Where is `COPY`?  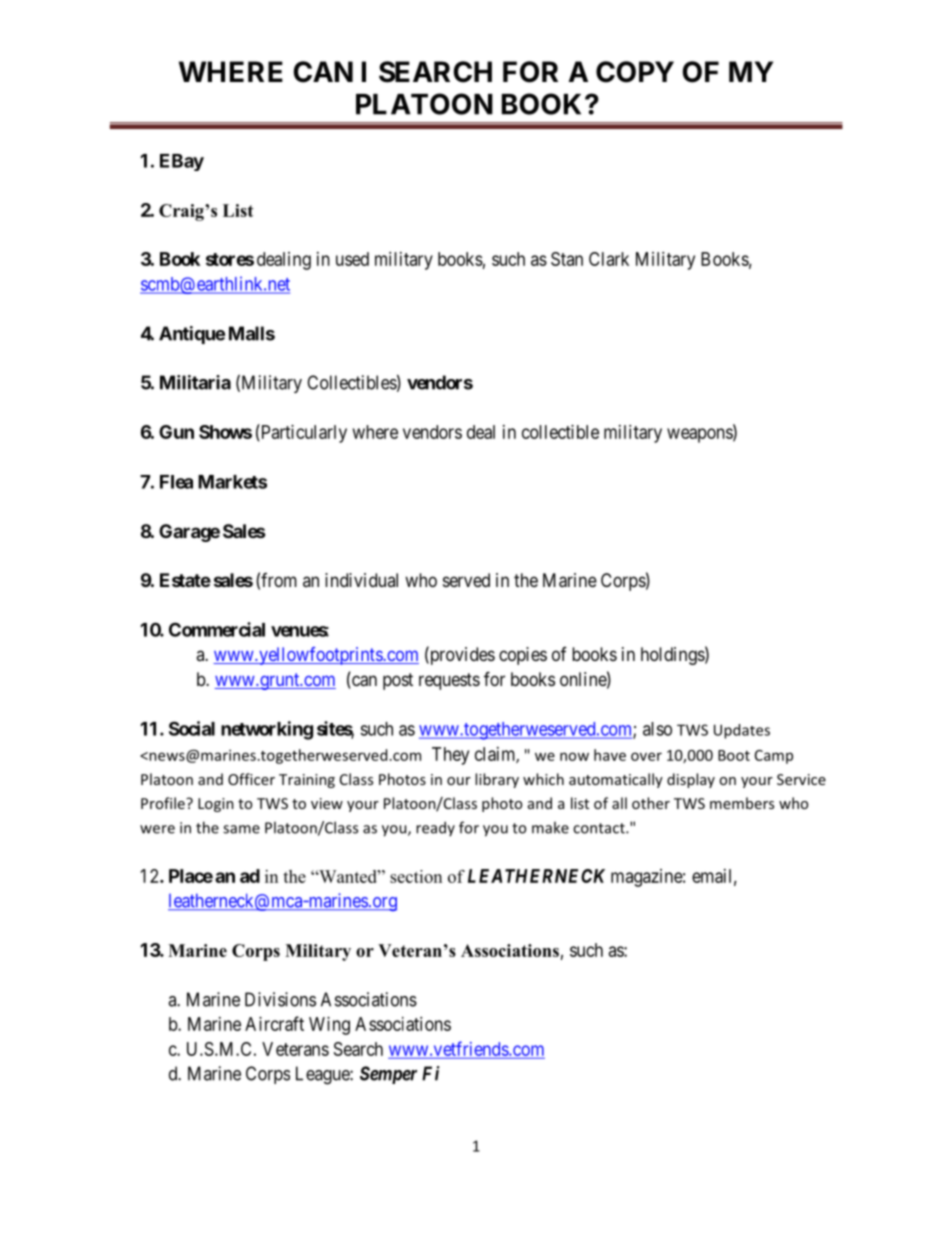 COPY is located at coordinates (635, 72).
